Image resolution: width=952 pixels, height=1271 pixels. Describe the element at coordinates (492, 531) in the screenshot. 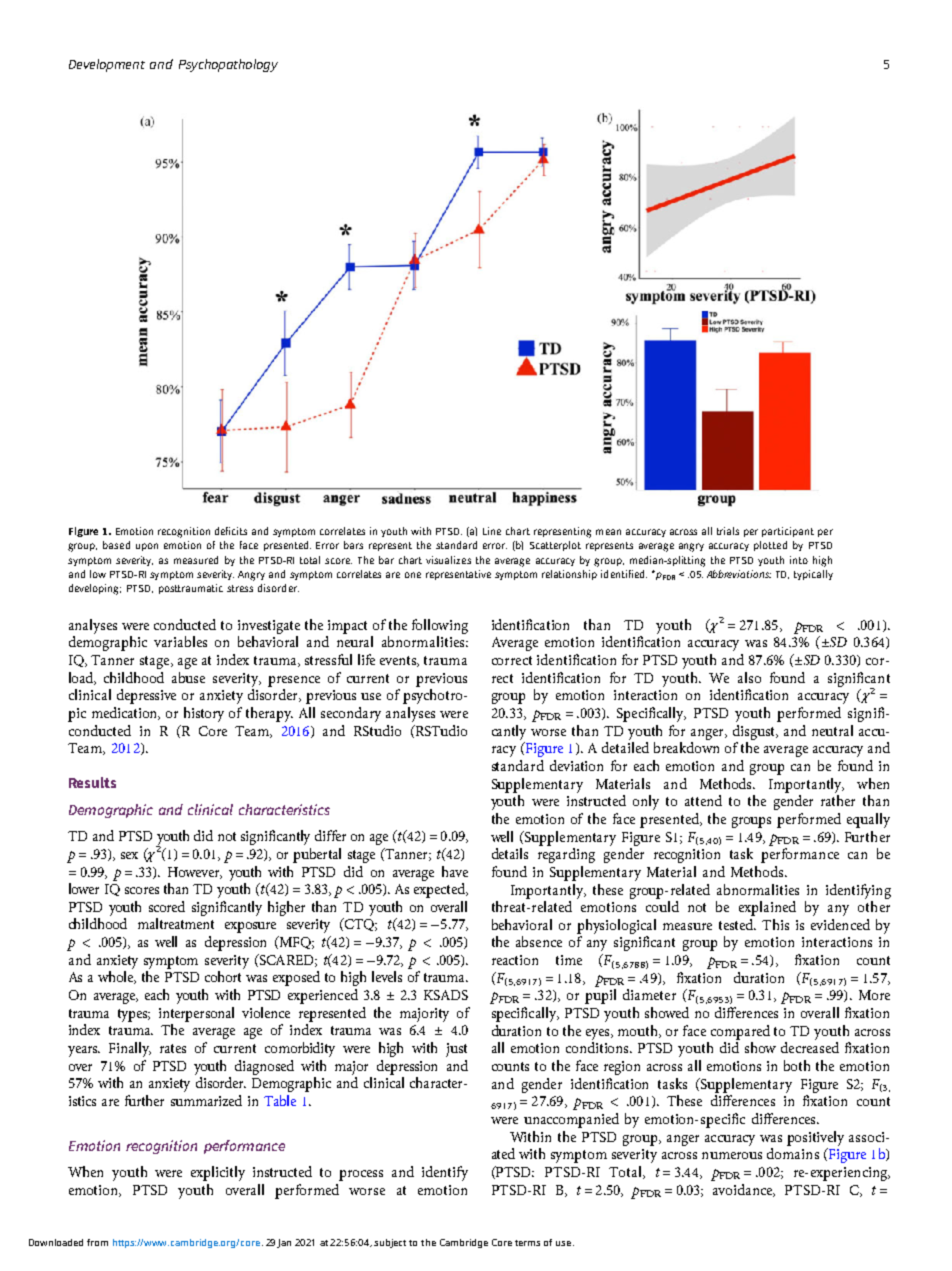

I see `Line` at that location.
